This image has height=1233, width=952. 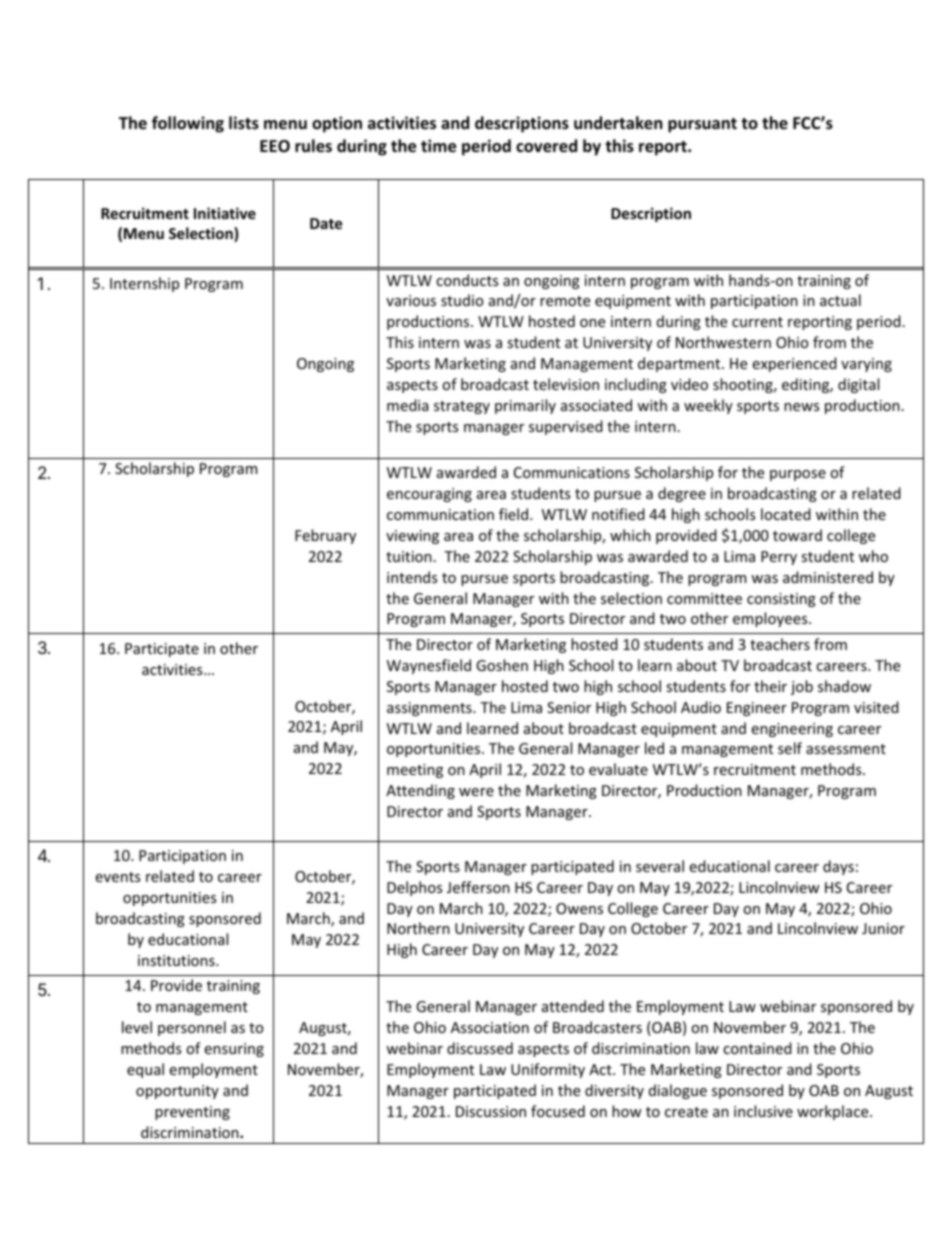 What do you see at coordinates (177, 1092) in the image?
I see `opportunity` at bounding box center [177, 1092].
